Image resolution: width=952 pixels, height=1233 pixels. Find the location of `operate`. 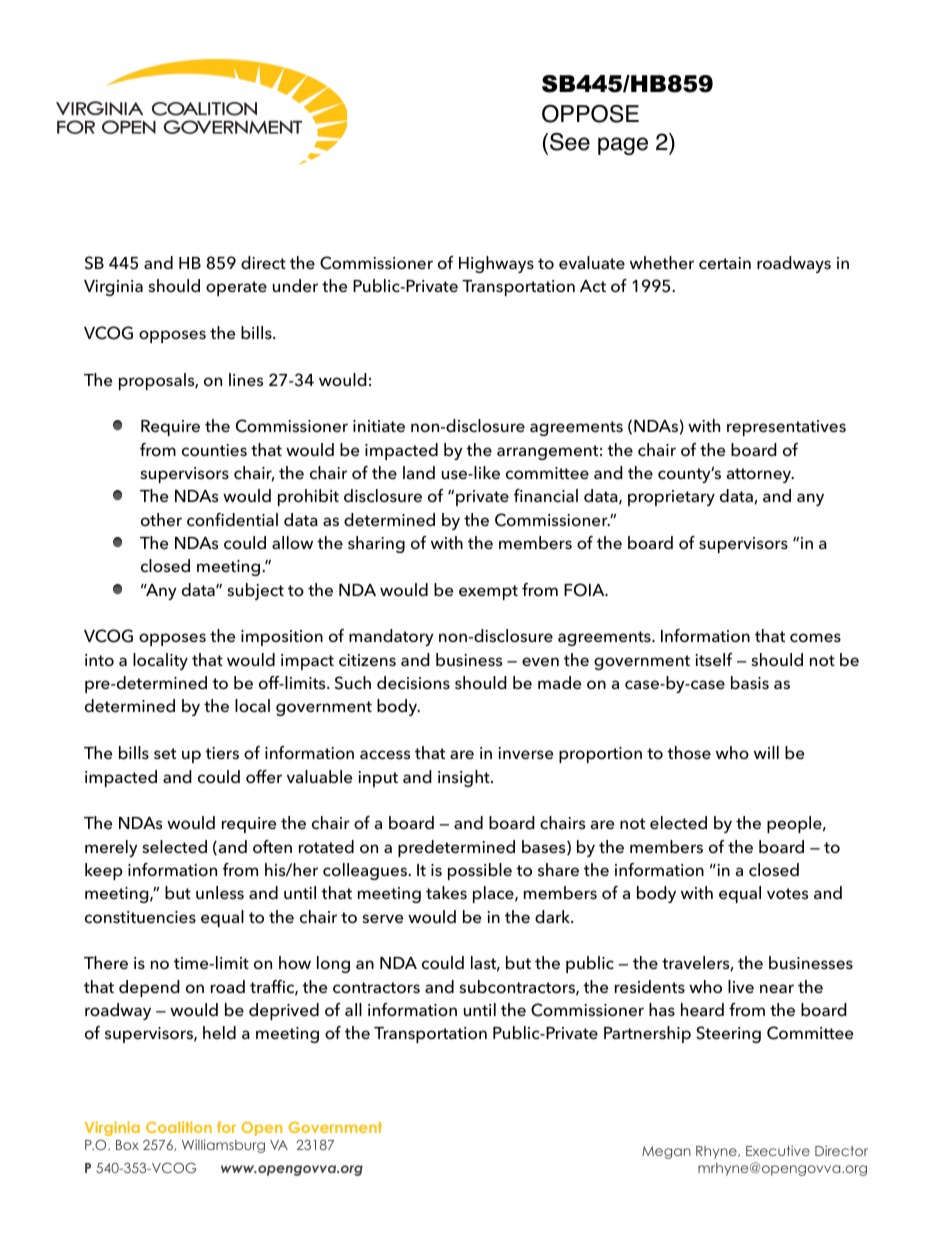

operate is located at coordinates (236, 288).
